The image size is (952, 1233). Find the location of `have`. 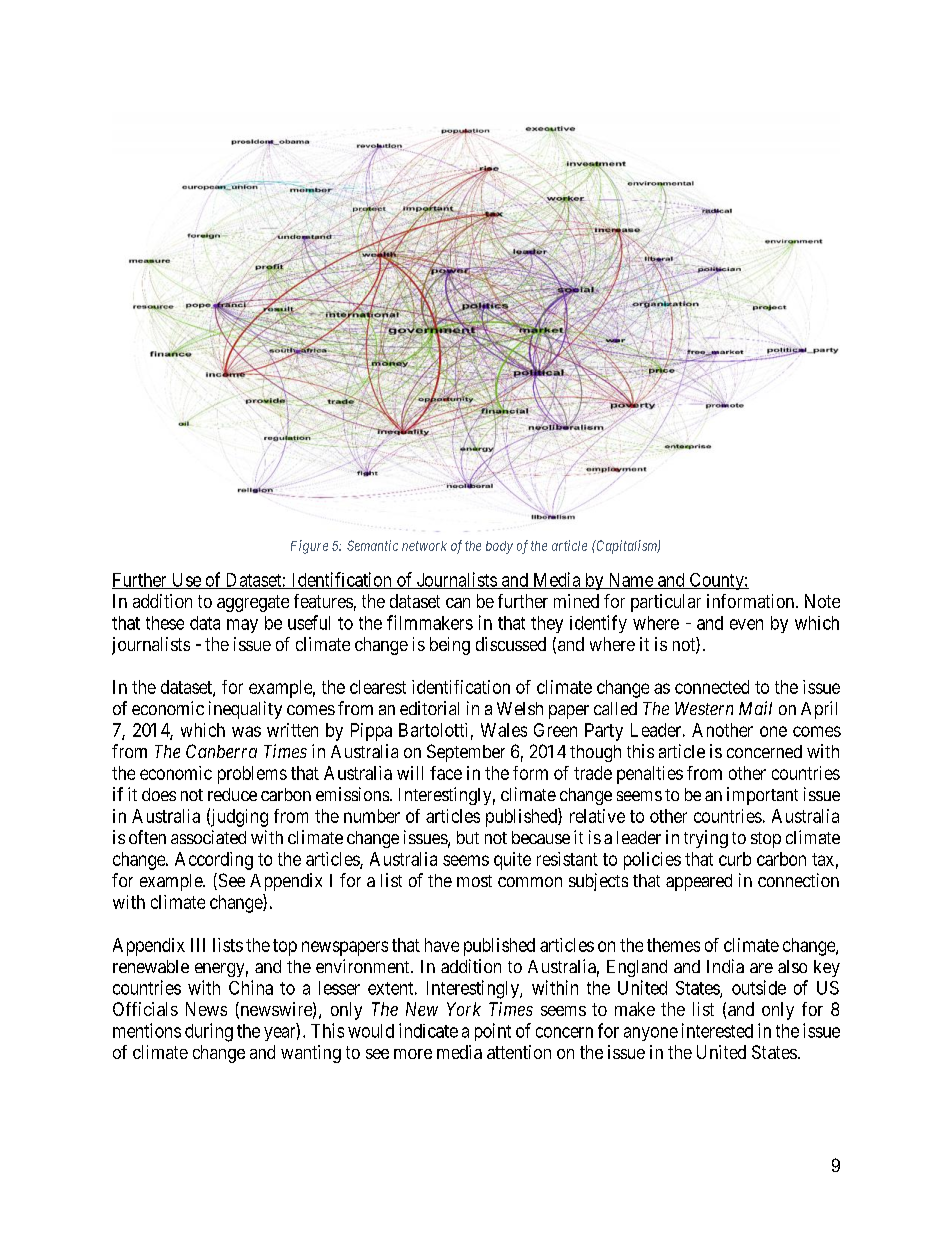

have is located at coordinates (442, 945).
